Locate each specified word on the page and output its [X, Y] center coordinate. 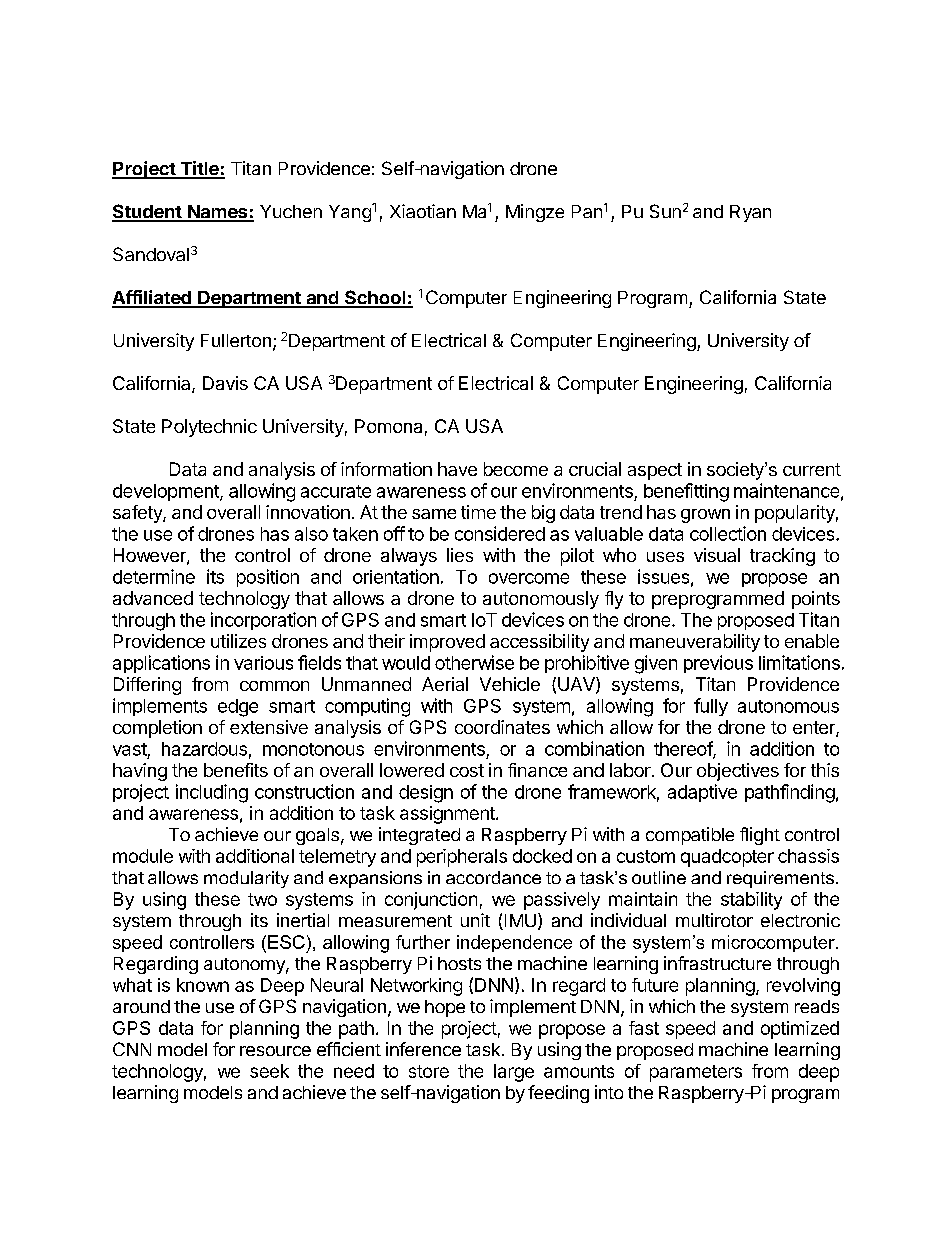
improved [447, 643]
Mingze [535, 213]
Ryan [750, 213]
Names [217, 213]
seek [269, 1071]
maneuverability [695, 643]
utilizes [238, 641]
